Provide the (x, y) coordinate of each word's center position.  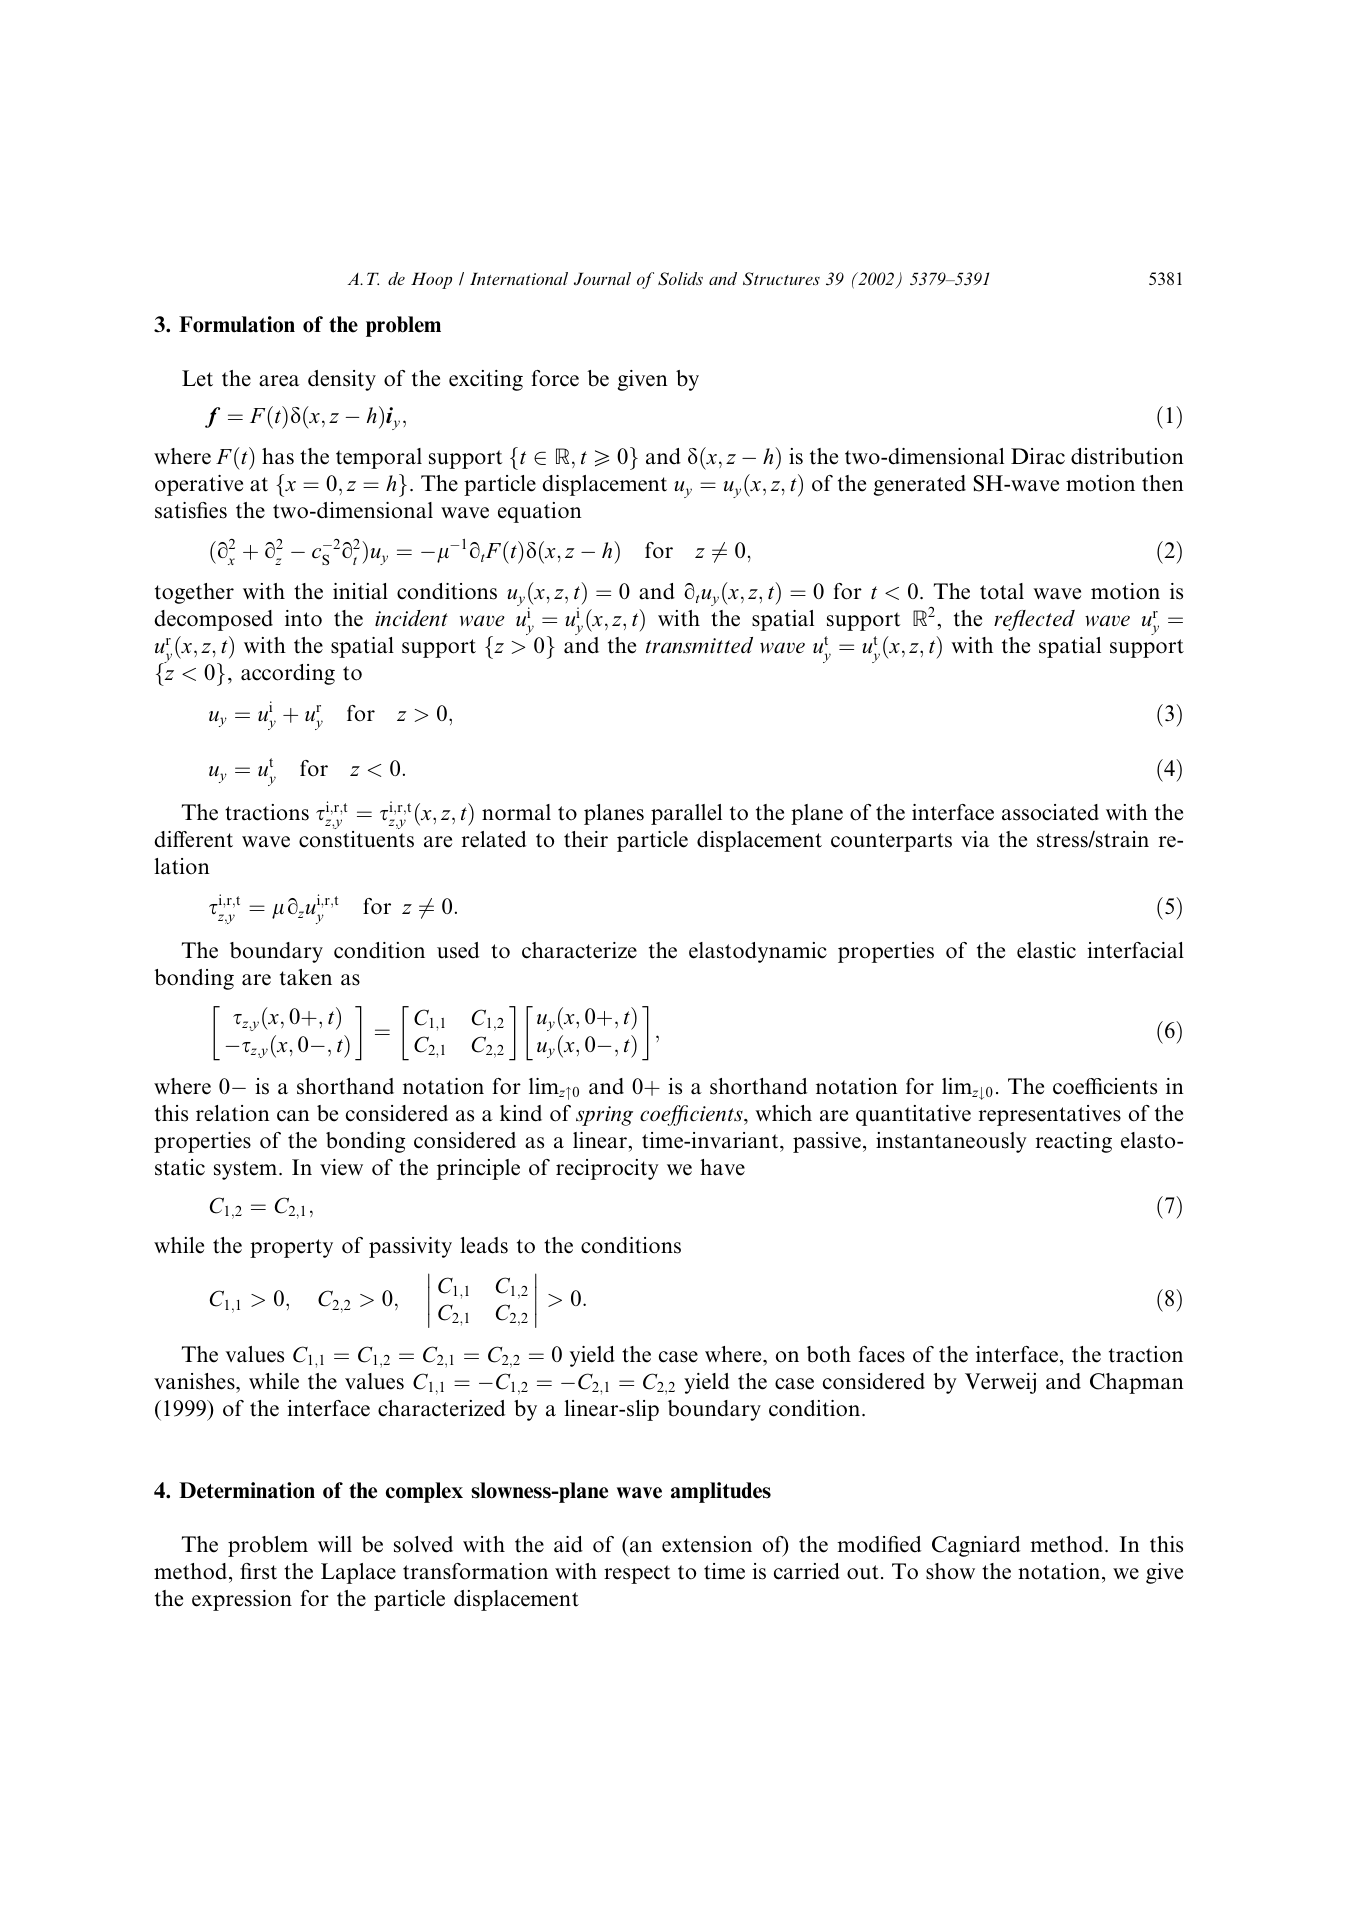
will (335, 1544)
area (279, 381)
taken (306, 977)
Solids (680, 279)
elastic (1046, 950)
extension (707, 1544)
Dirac (1038, 456)
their (586, 839)
